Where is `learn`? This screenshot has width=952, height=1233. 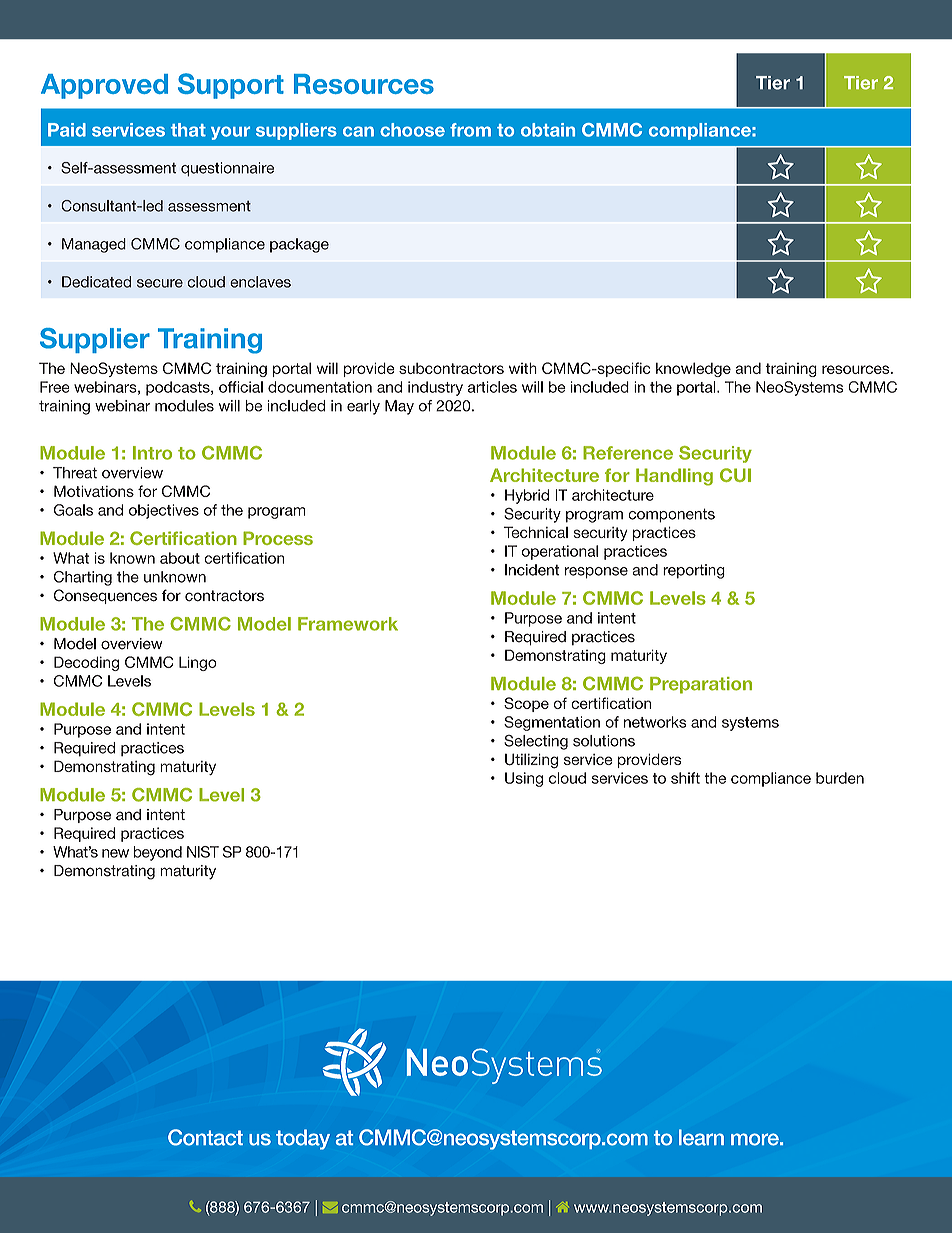 learn is located at coordinates (701, 1137).
